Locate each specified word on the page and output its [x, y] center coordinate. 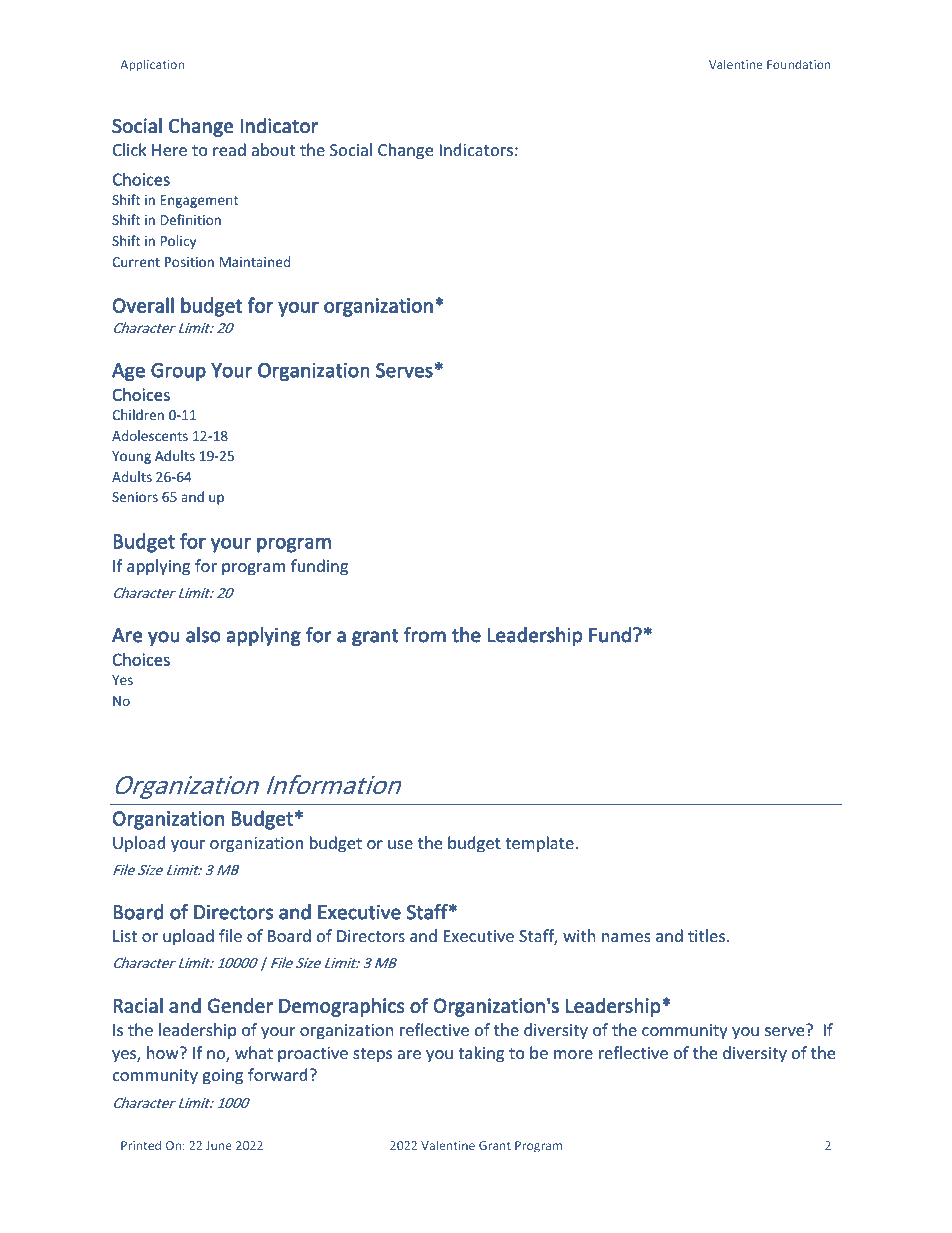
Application [152, 65]
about [273, 149]
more [573, 1054]
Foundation [799, 64]
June [219, 1145]
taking [481, 1054]
